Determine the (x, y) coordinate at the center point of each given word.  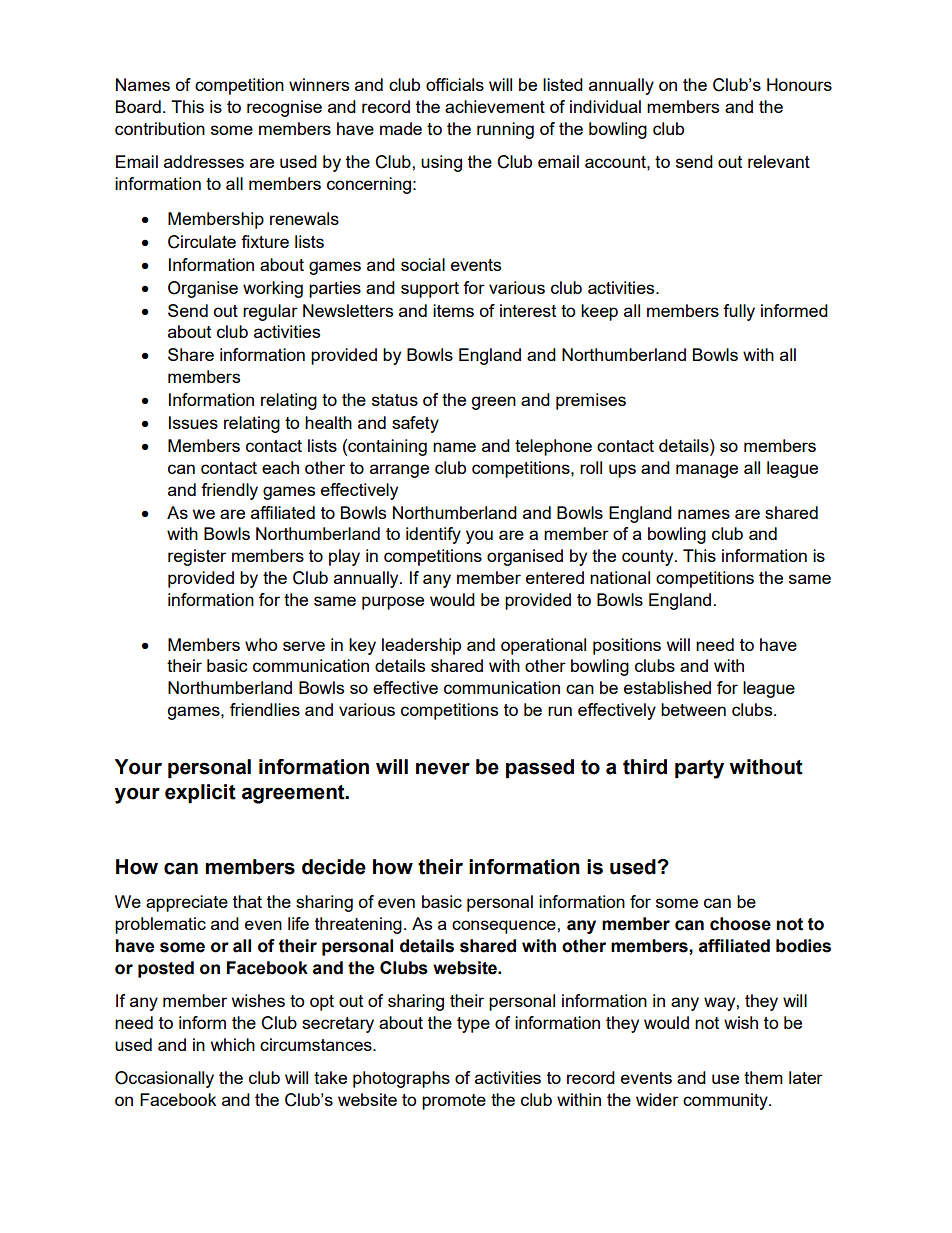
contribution (160, 128)
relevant (779, 161)
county (649, 558)
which (233, 1044)
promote (454, 1102)
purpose (393, 603)
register (197, 557)
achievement (495, 106)
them (763, 1077)
